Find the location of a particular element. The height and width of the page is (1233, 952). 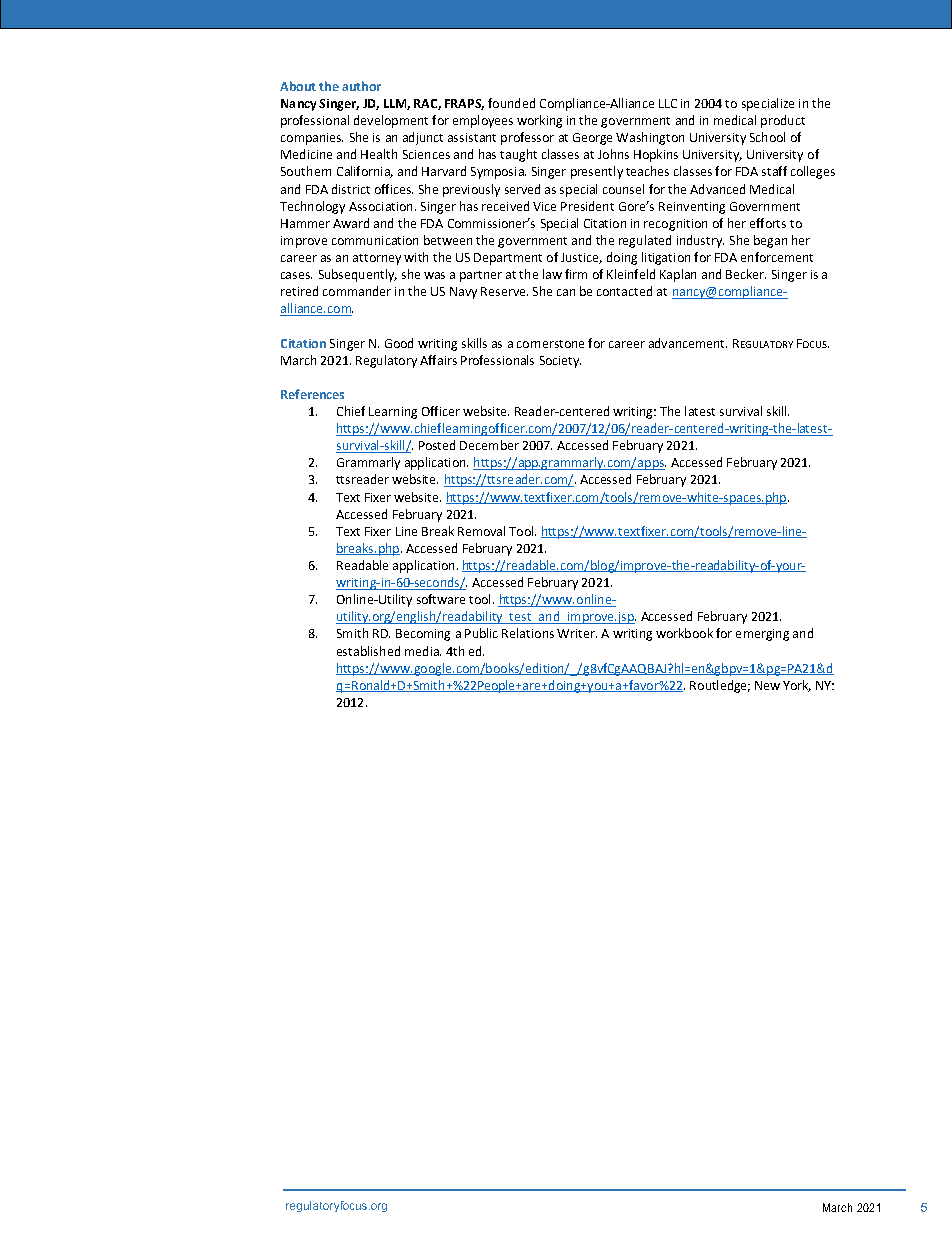

working is located at coordinates (539, 121).
